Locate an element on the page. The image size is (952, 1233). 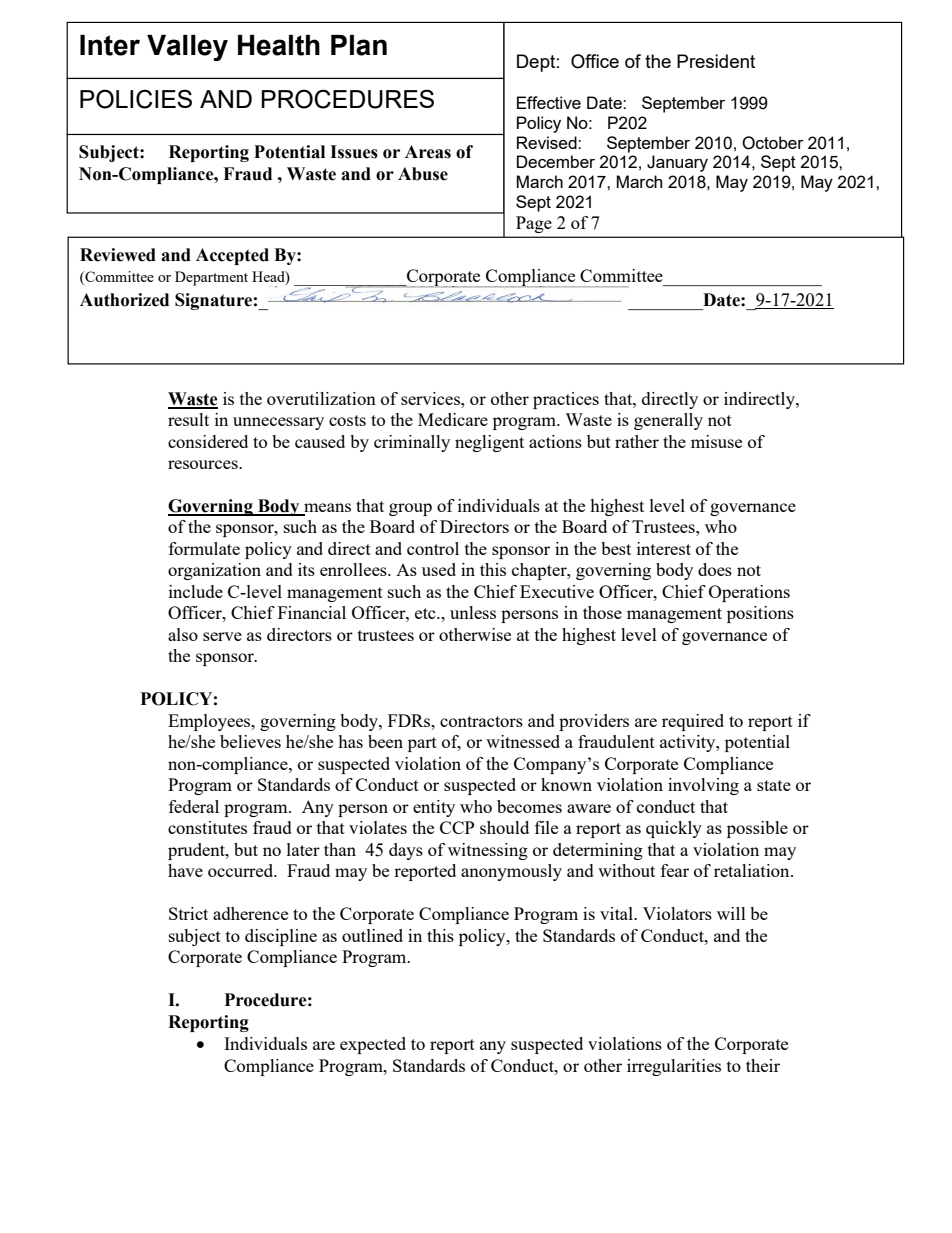
formulate is located at coordinates (204, 548).
